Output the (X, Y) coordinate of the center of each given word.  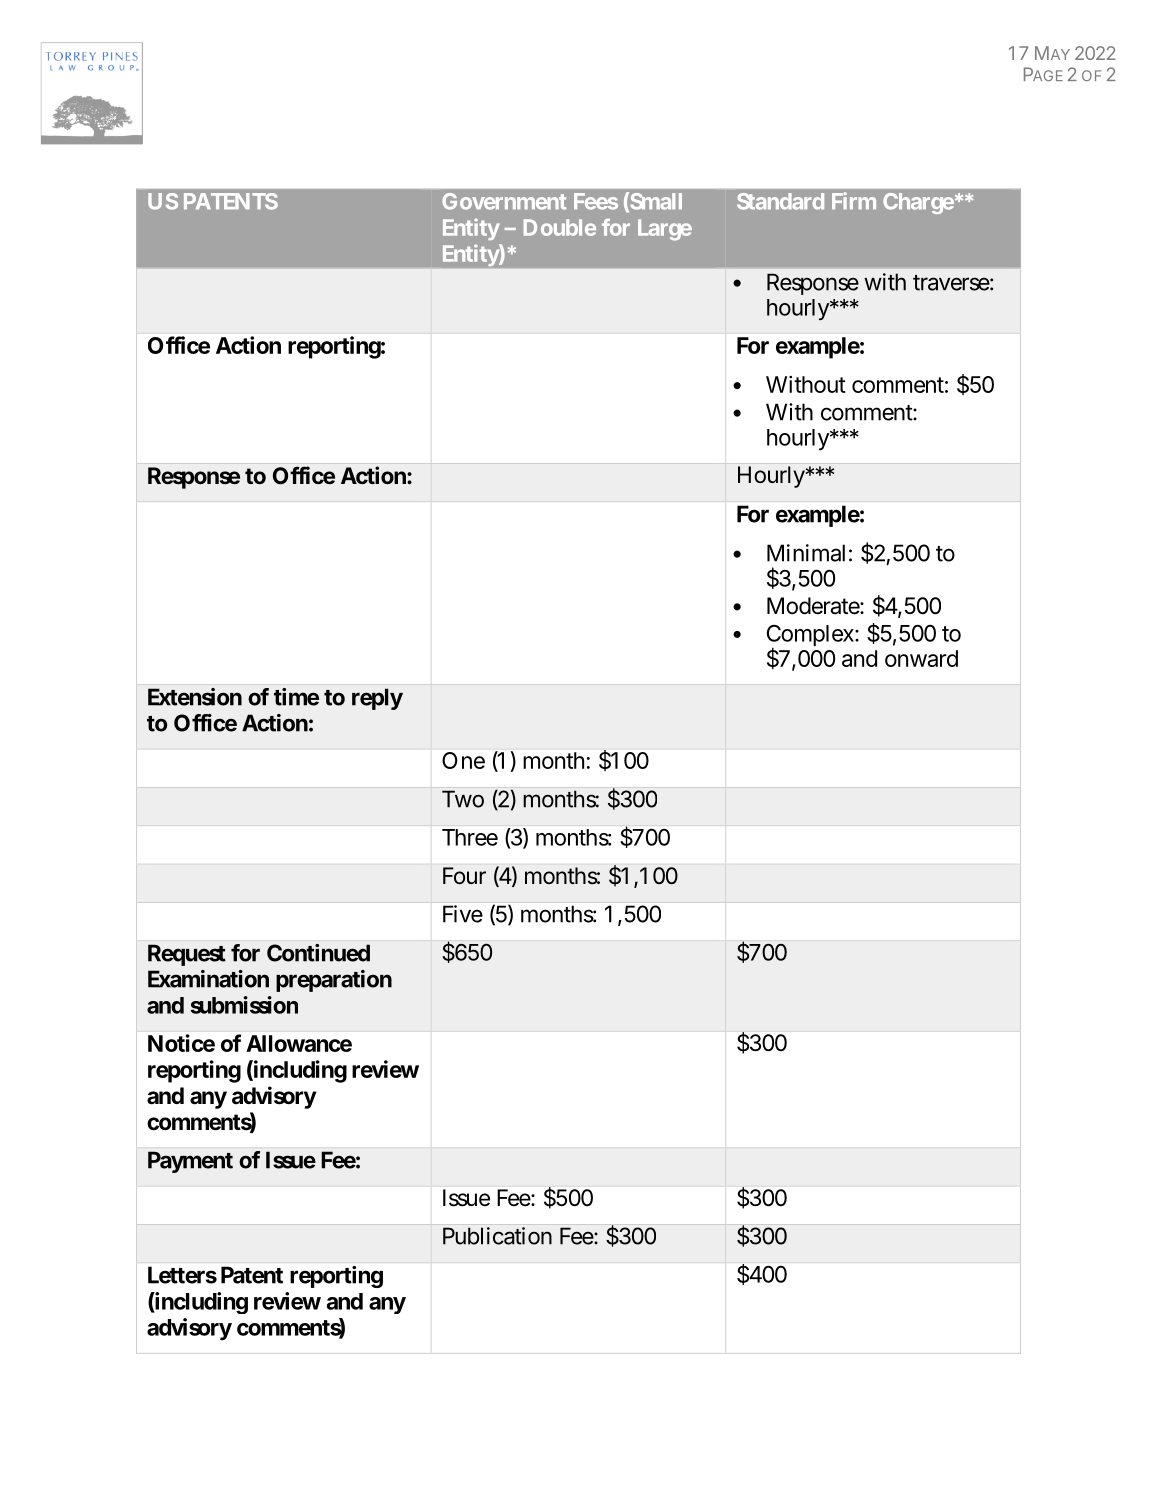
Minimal (806, 553)
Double (560, 227)
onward (921, 658)
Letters (182, 1275)
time (296, 697)
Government (504, 201)
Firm (854, 200)
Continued (318, 953)
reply (377, 699)
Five (463, 914)
